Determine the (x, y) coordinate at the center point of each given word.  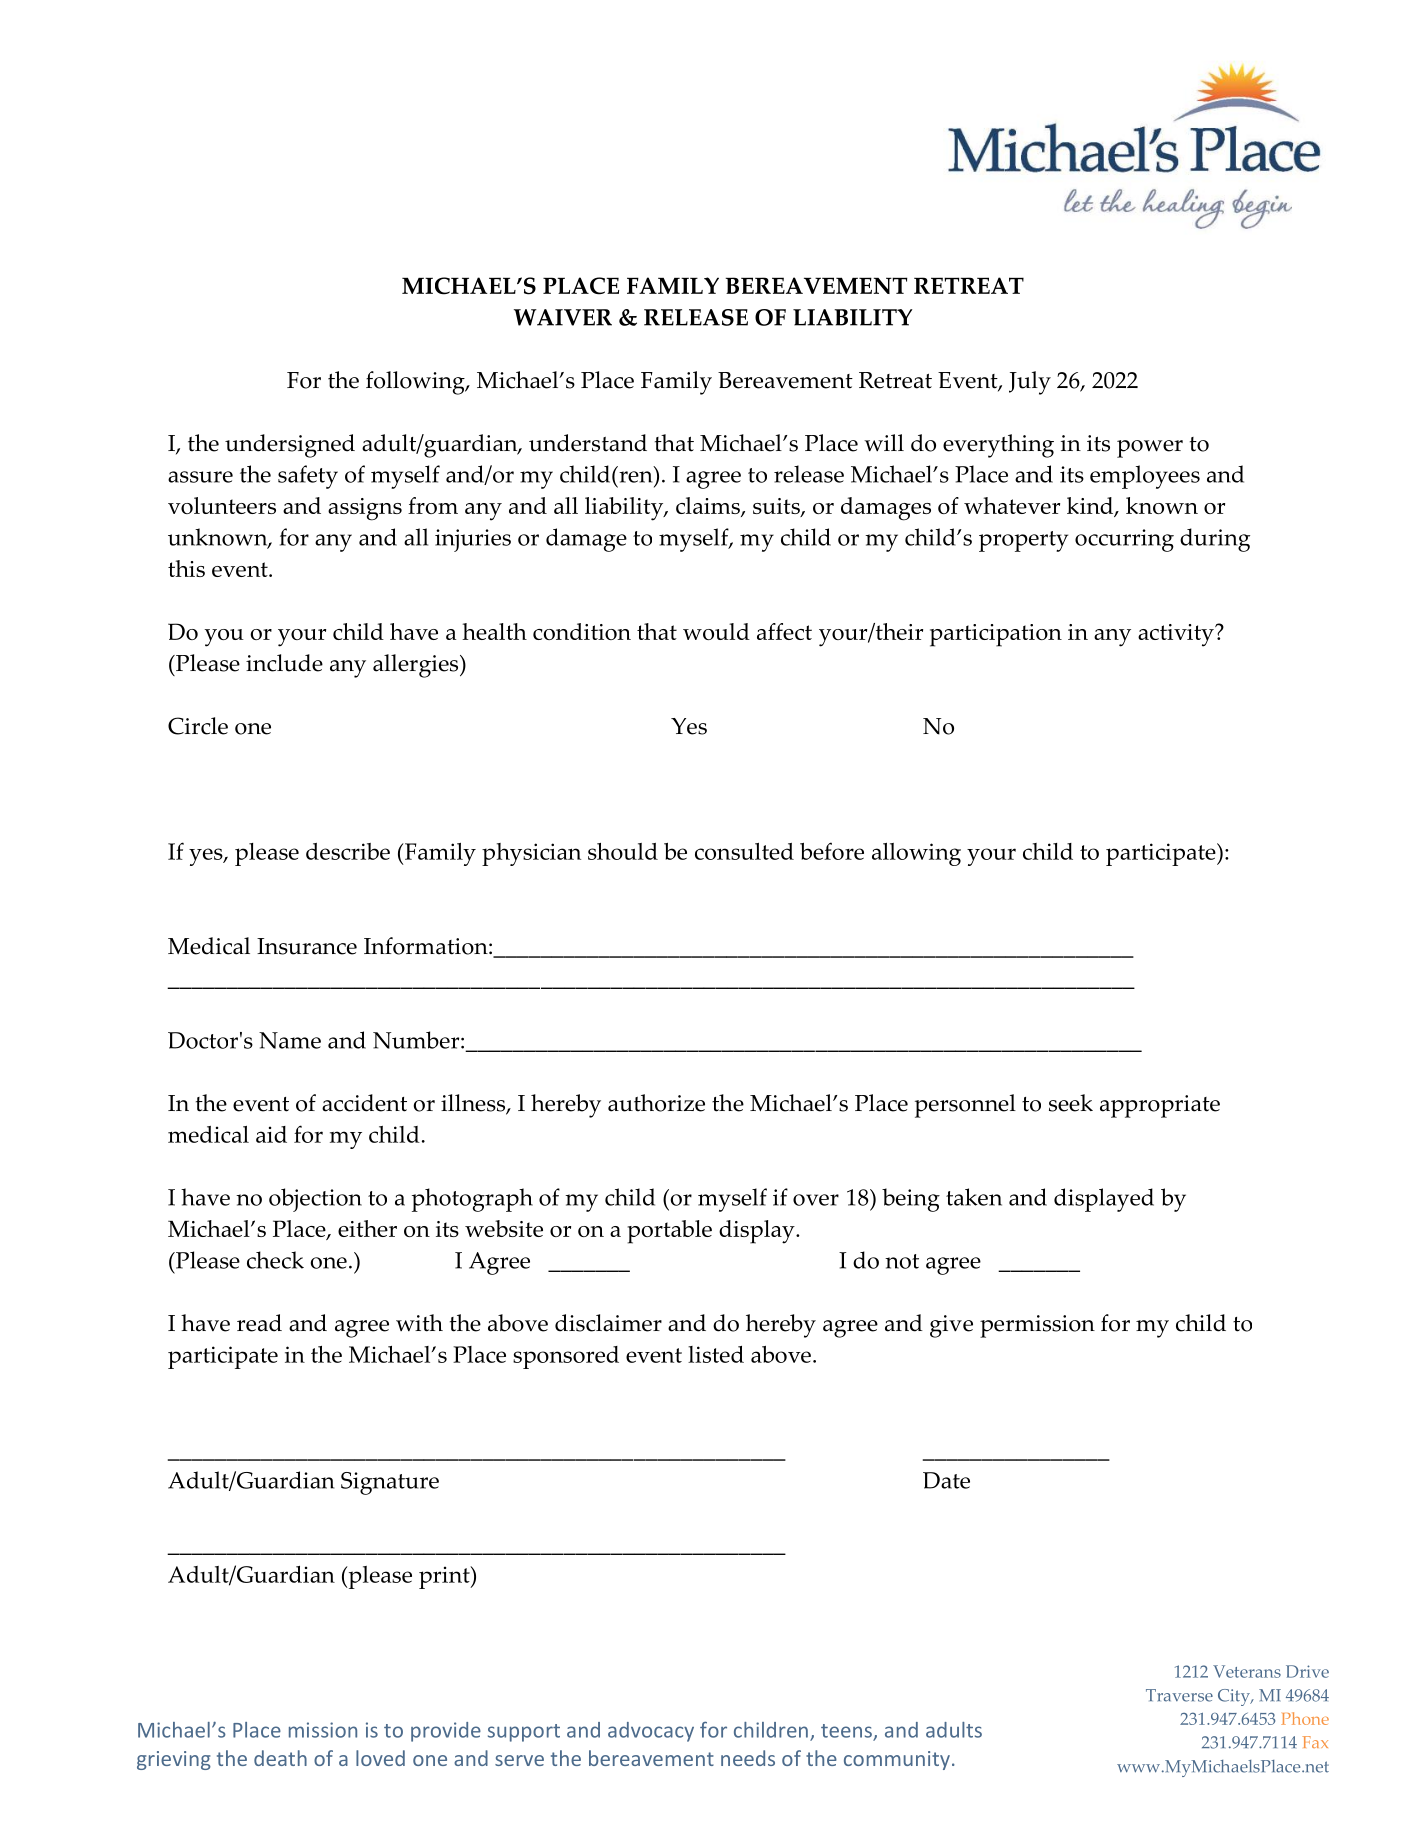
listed (716, 1354)
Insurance (307, 946)
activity (1177, 635)
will (884, 443)
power (1150, 449)
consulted (744, 851)
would (716, 631)
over (816, 1200)
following (416, 383)
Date (946, 1480)
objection (315, 1200)
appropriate (1160, 1106)
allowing (916, 854)
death (280, 1758)
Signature (390, 1483)
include (284, 663)
